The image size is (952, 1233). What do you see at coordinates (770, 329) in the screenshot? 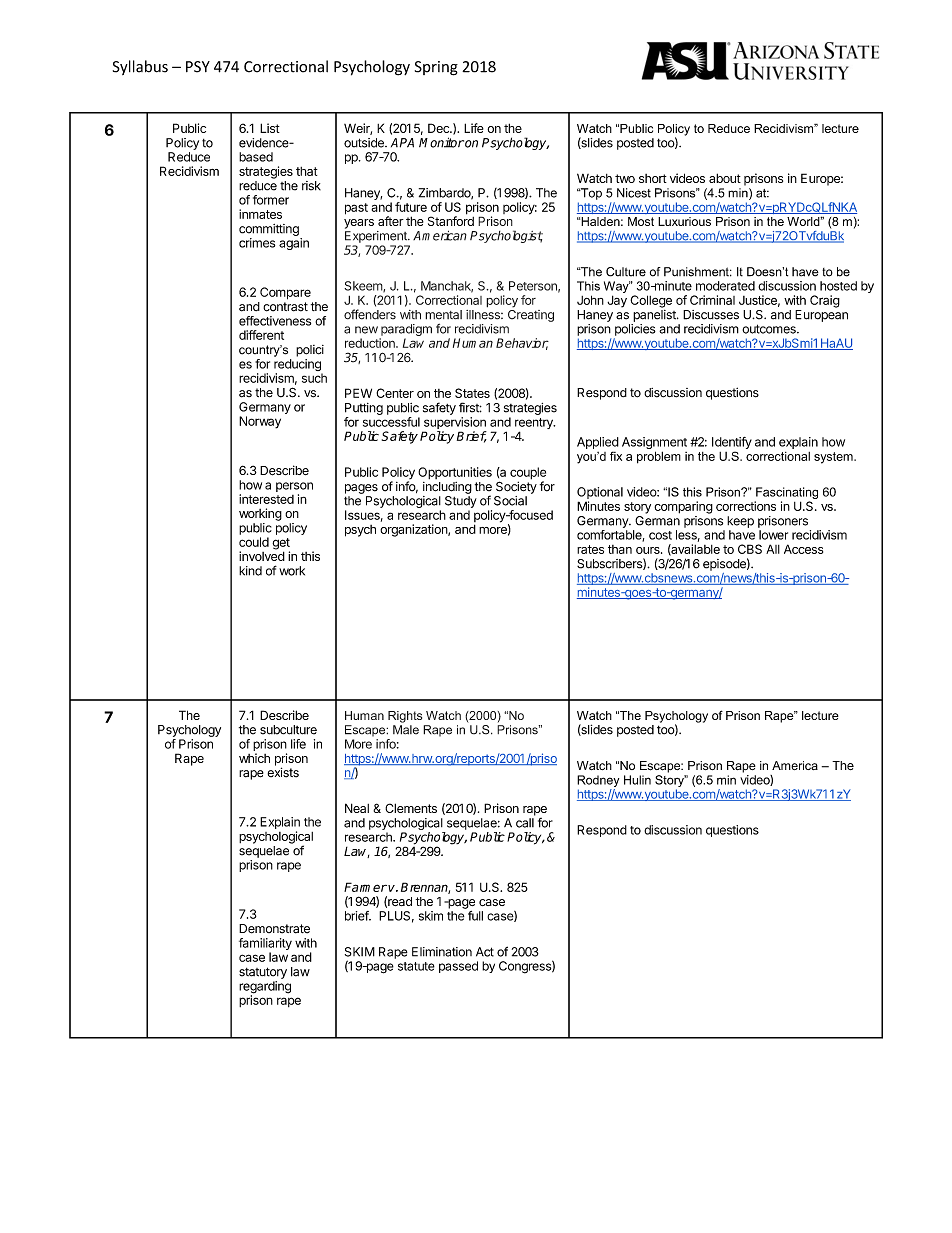
I see `outcomes` at bounding box center [770, 329].
